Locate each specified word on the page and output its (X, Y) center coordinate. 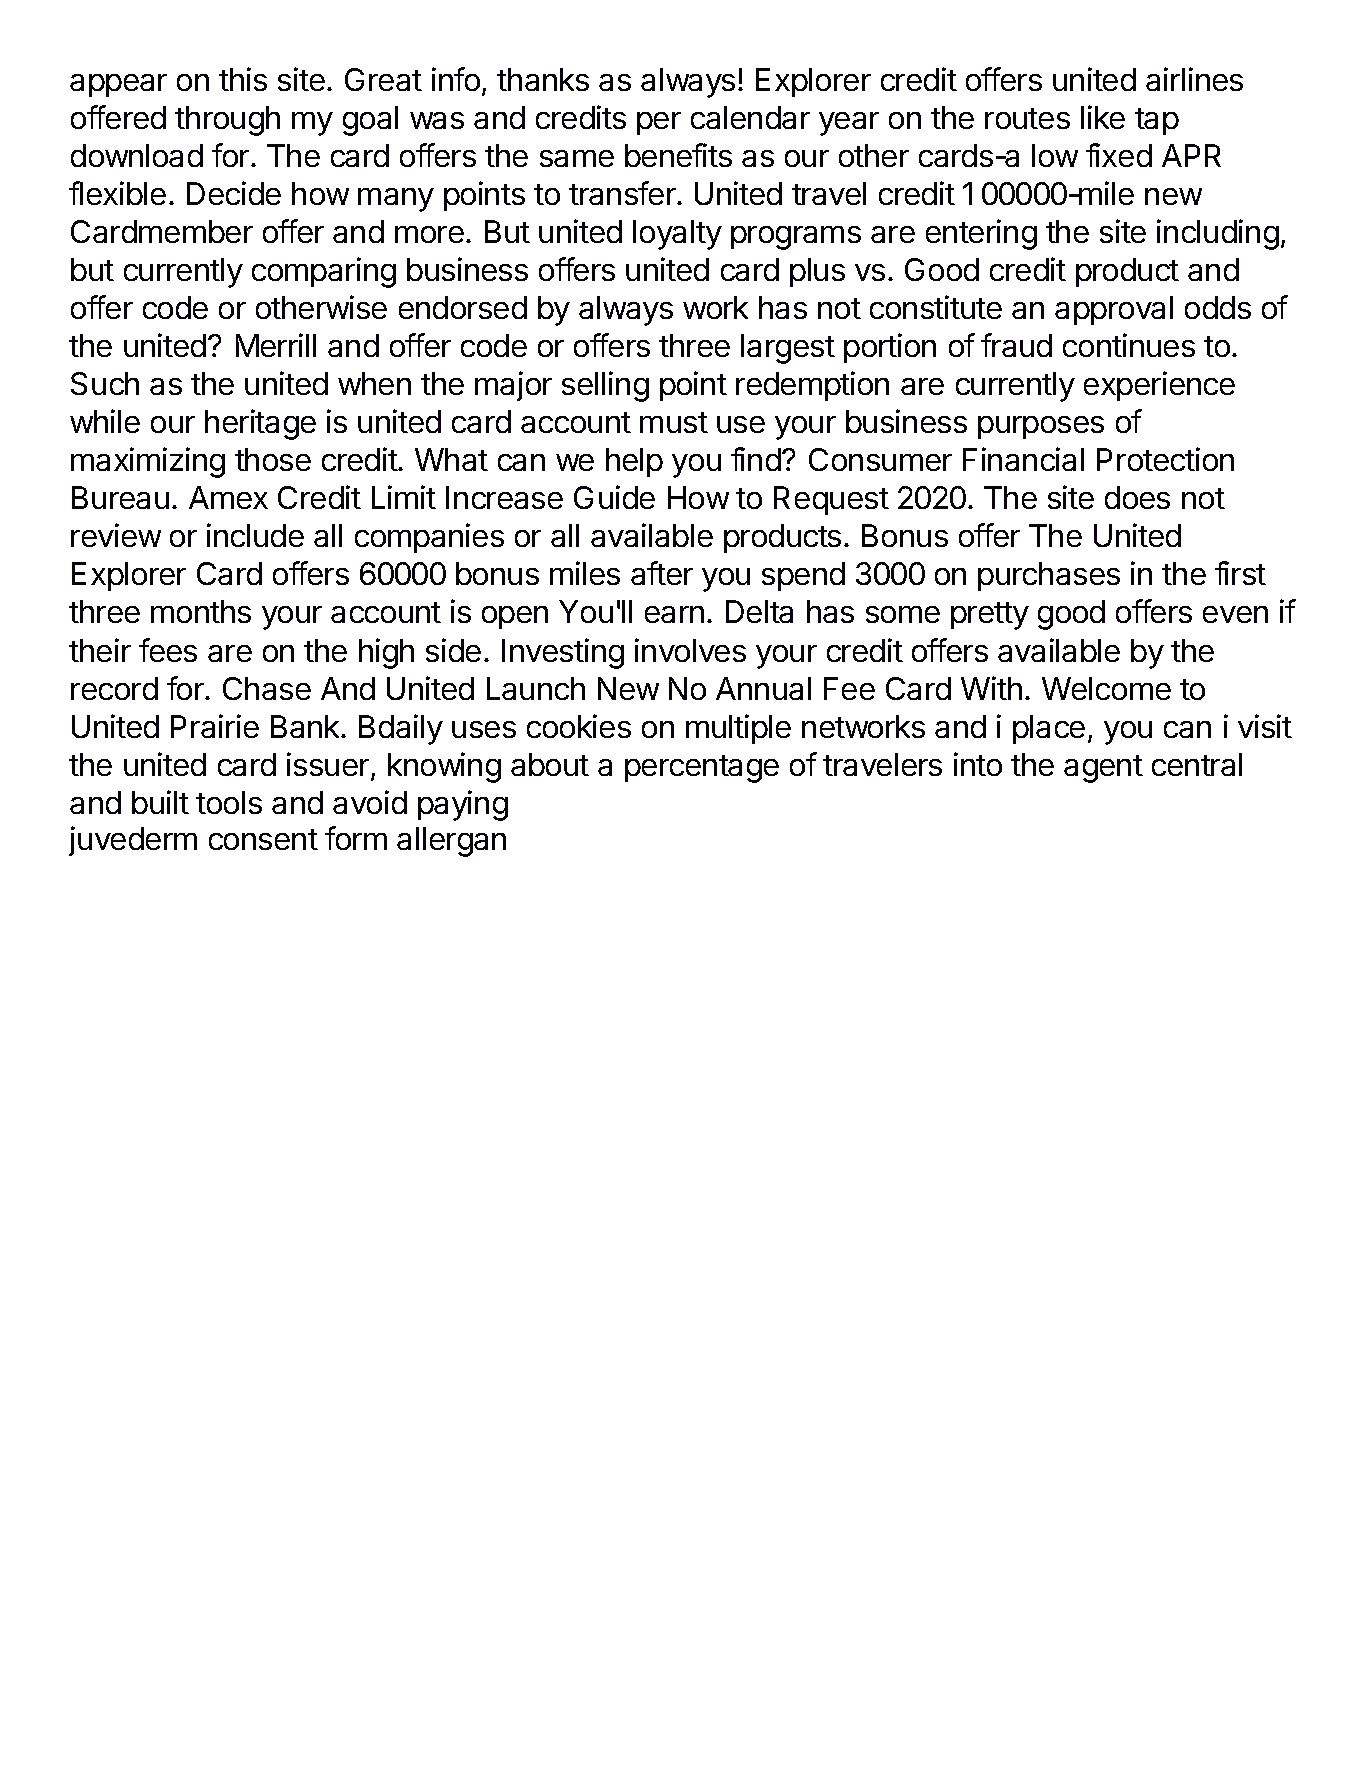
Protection (1165, 459)
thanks (543, 79)
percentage (702, 769)
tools (229, 802)
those (273, 459)
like (1103, 117)
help (634, 462)
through (227, 121)
